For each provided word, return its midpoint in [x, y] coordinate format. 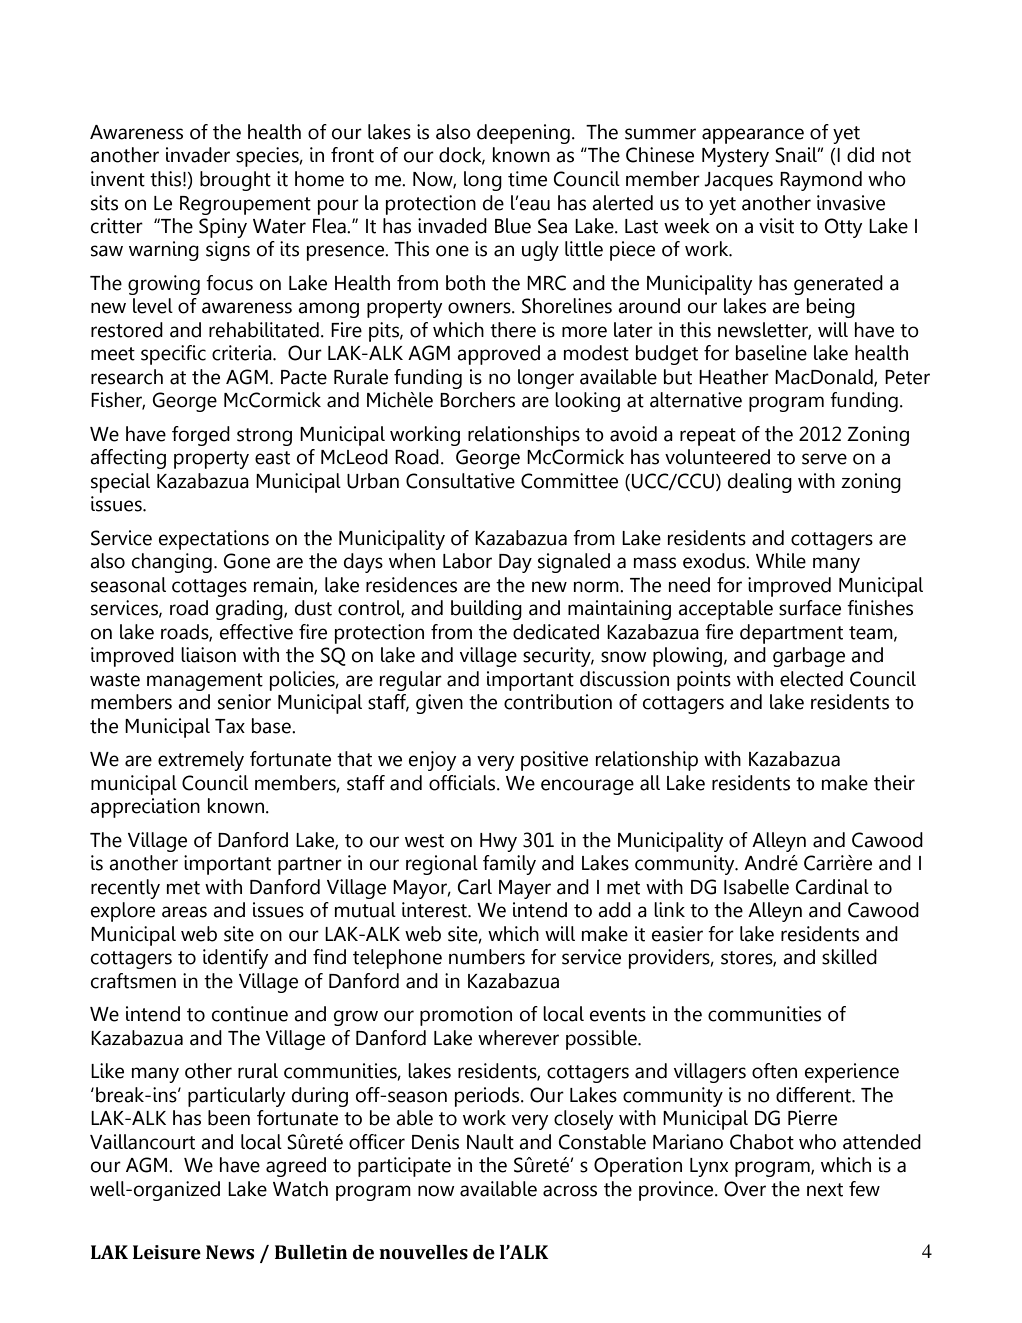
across [570, 1191]
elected [811, 679]
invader [198, 155]
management [205, 682]
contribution [558, 702]
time [527, 179]
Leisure [167, 1252]
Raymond [821, 181]
